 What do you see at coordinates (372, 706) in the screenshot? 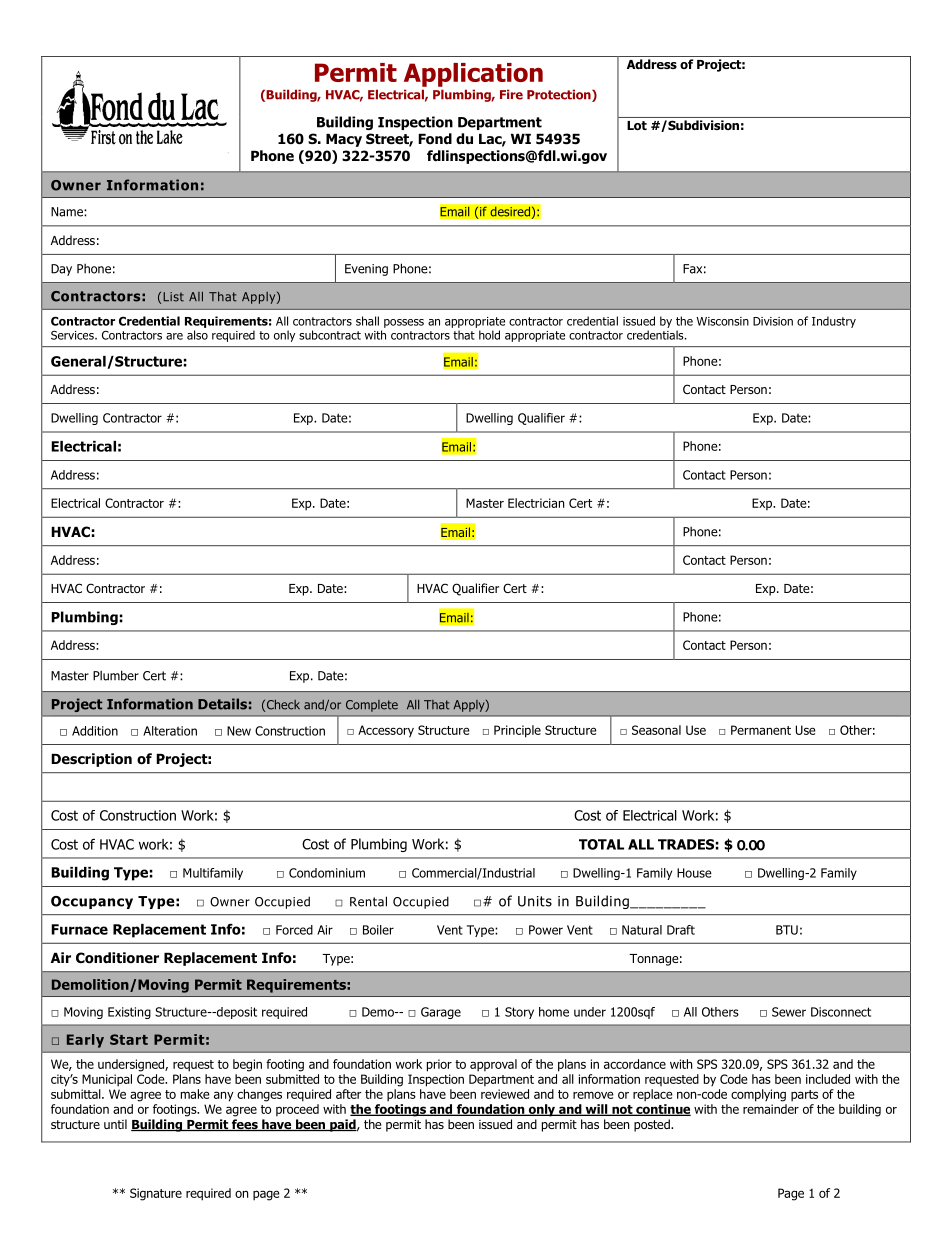
I see `Complete` at bounding box center [372, 706].
